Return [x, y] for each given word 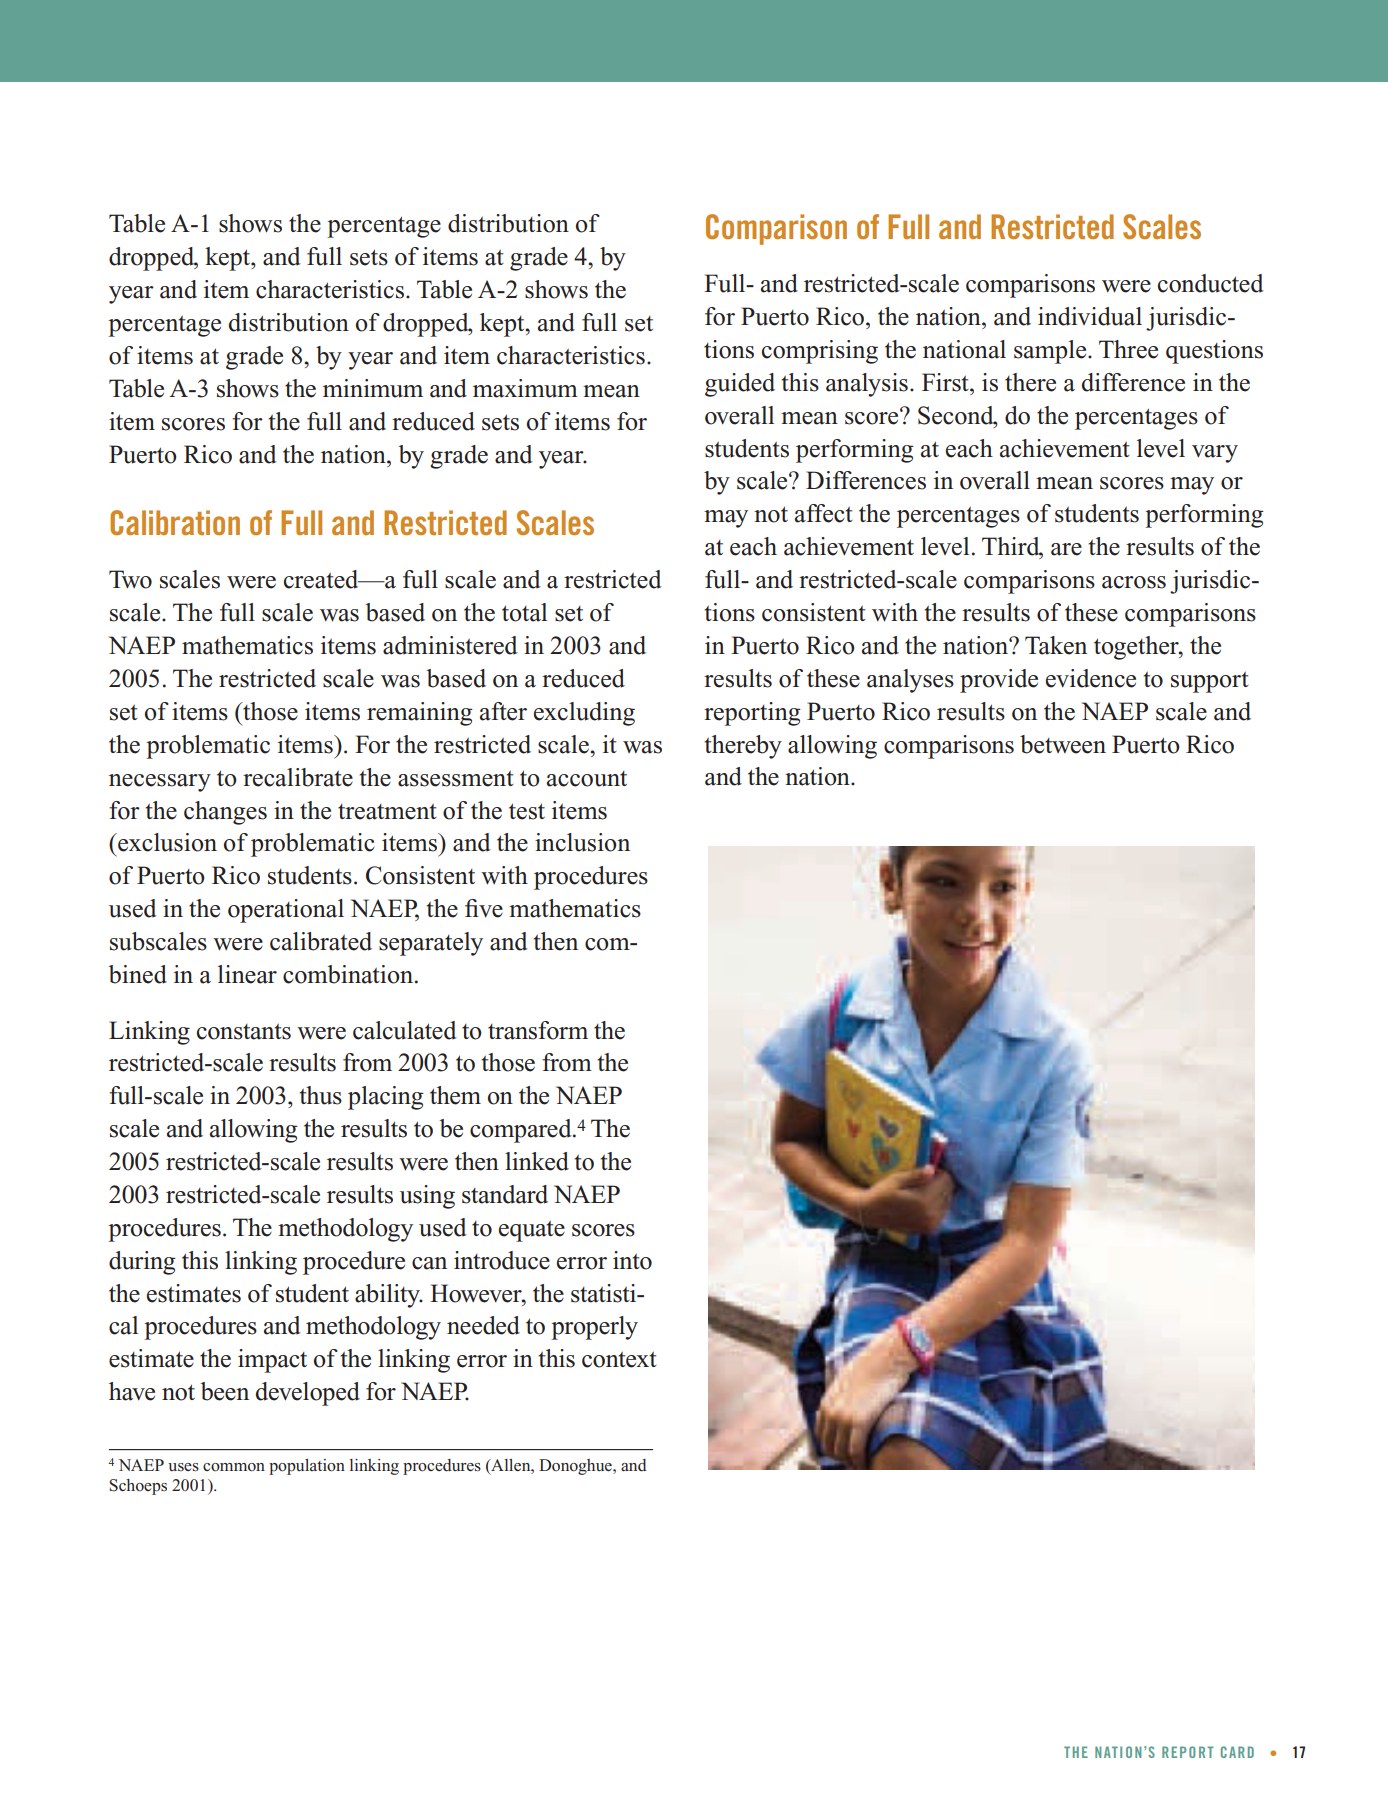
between [1063, 744]
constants [244, 1032]
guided [740, 385]
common [234, 1467]
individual [1090, 316]
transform [538, 1030]
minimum [373, 388]
